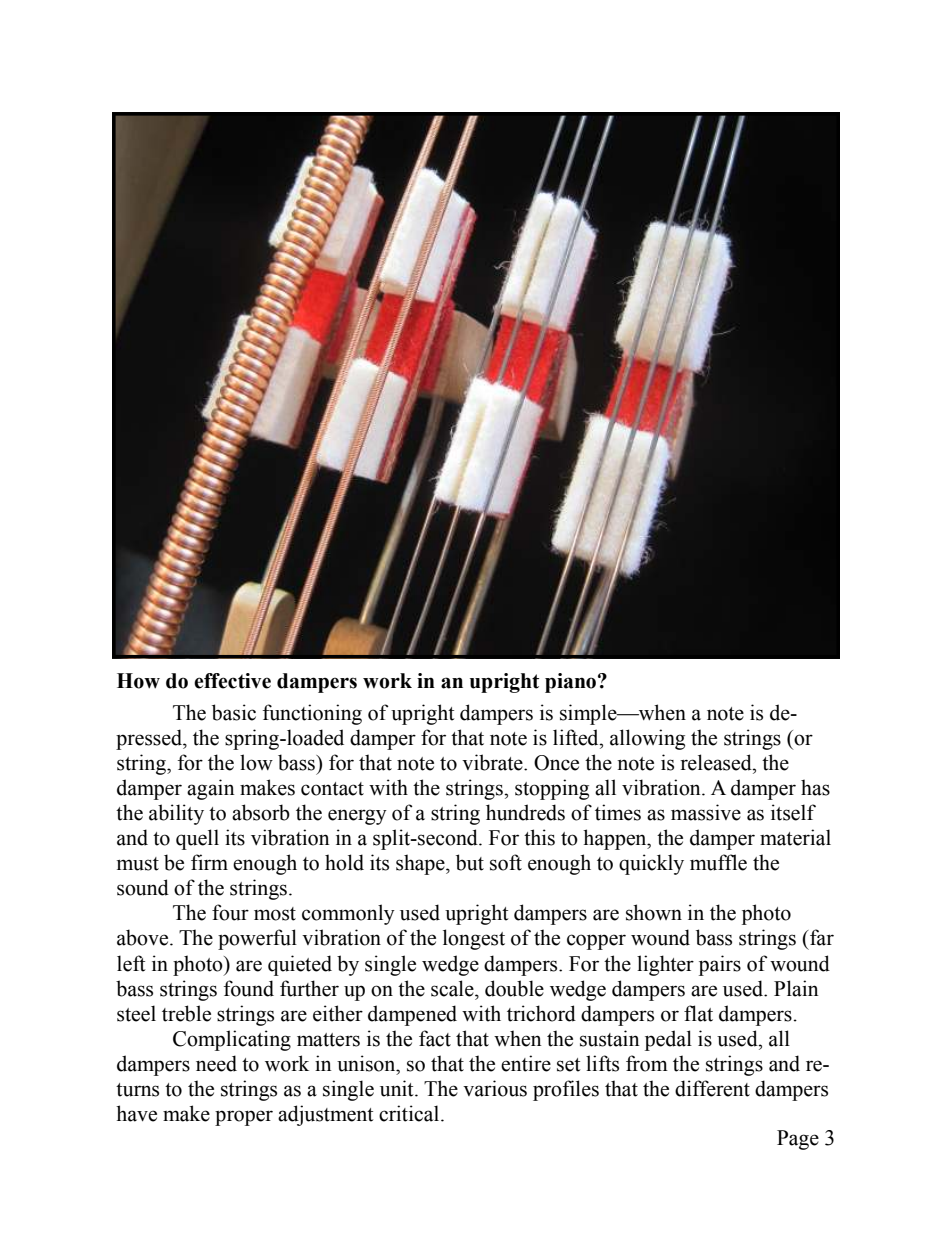 This page has width=952, height=1233. What do you see at coordinates (410, 1113) in the page?
I see `critical` at bounding box center [410, 1113].
